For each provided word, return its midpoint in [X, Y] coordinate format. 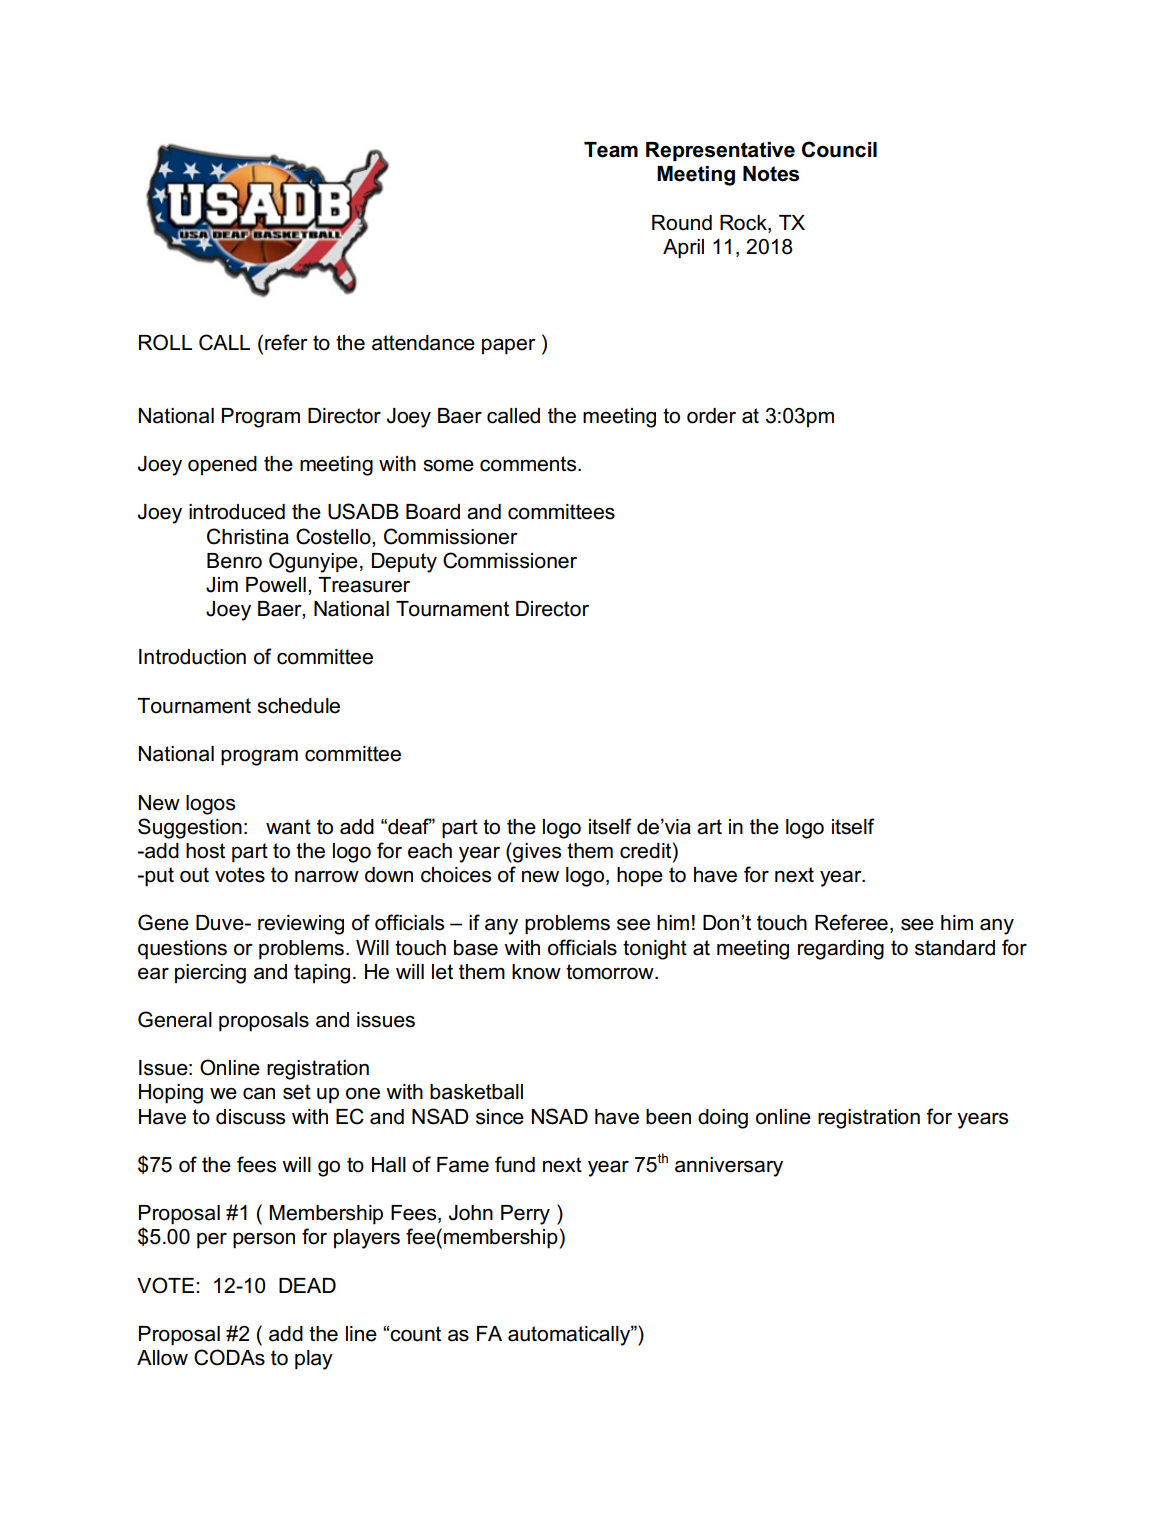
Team [611, 150]
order [711, 416]
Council [839, 149]
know [536, 972]
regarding [841, 950]
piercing [210, 974]
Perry [525, 1215]
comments [529, 464]
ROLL [165, 342]
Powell [276, 585]
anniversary [729, 1167]
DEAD [307, 1285]
